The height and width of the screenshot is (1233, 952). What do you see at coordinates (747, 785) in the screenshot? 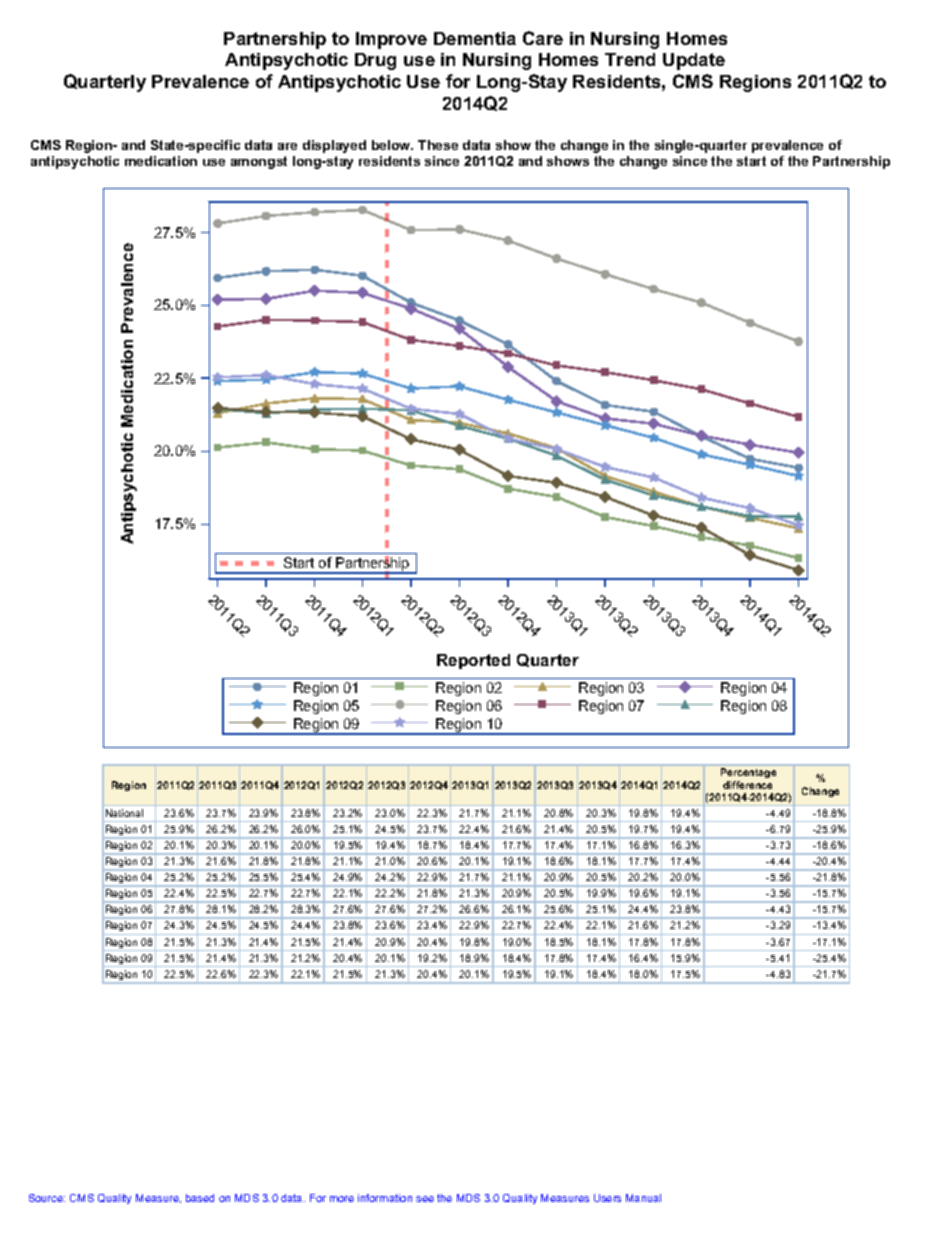
I see `difference` at bounding box center [747, 785].
